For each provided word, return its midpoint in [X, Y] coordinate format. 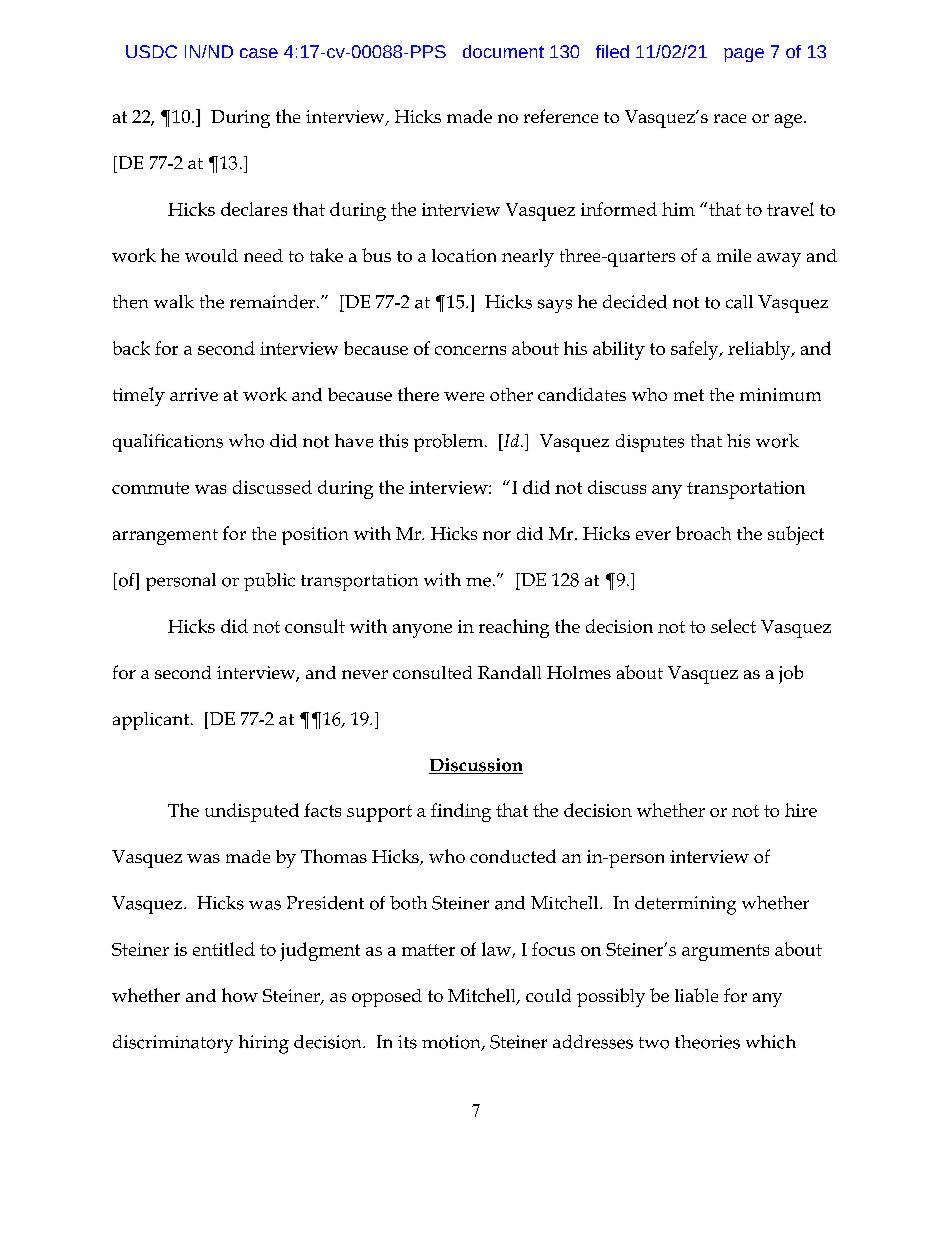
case [259, 53]
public [269, 582]
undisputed [252, 812]
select [733, 626]
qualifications [168, 443]
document [503, 51]
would [211, 255]
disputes [650, 443]
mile [734, 255]
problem [450, 443]
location [464, 255]
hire [801, 810]
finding [461, 812]
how [240, 995]
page [744, 55]
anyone [422, 631]
